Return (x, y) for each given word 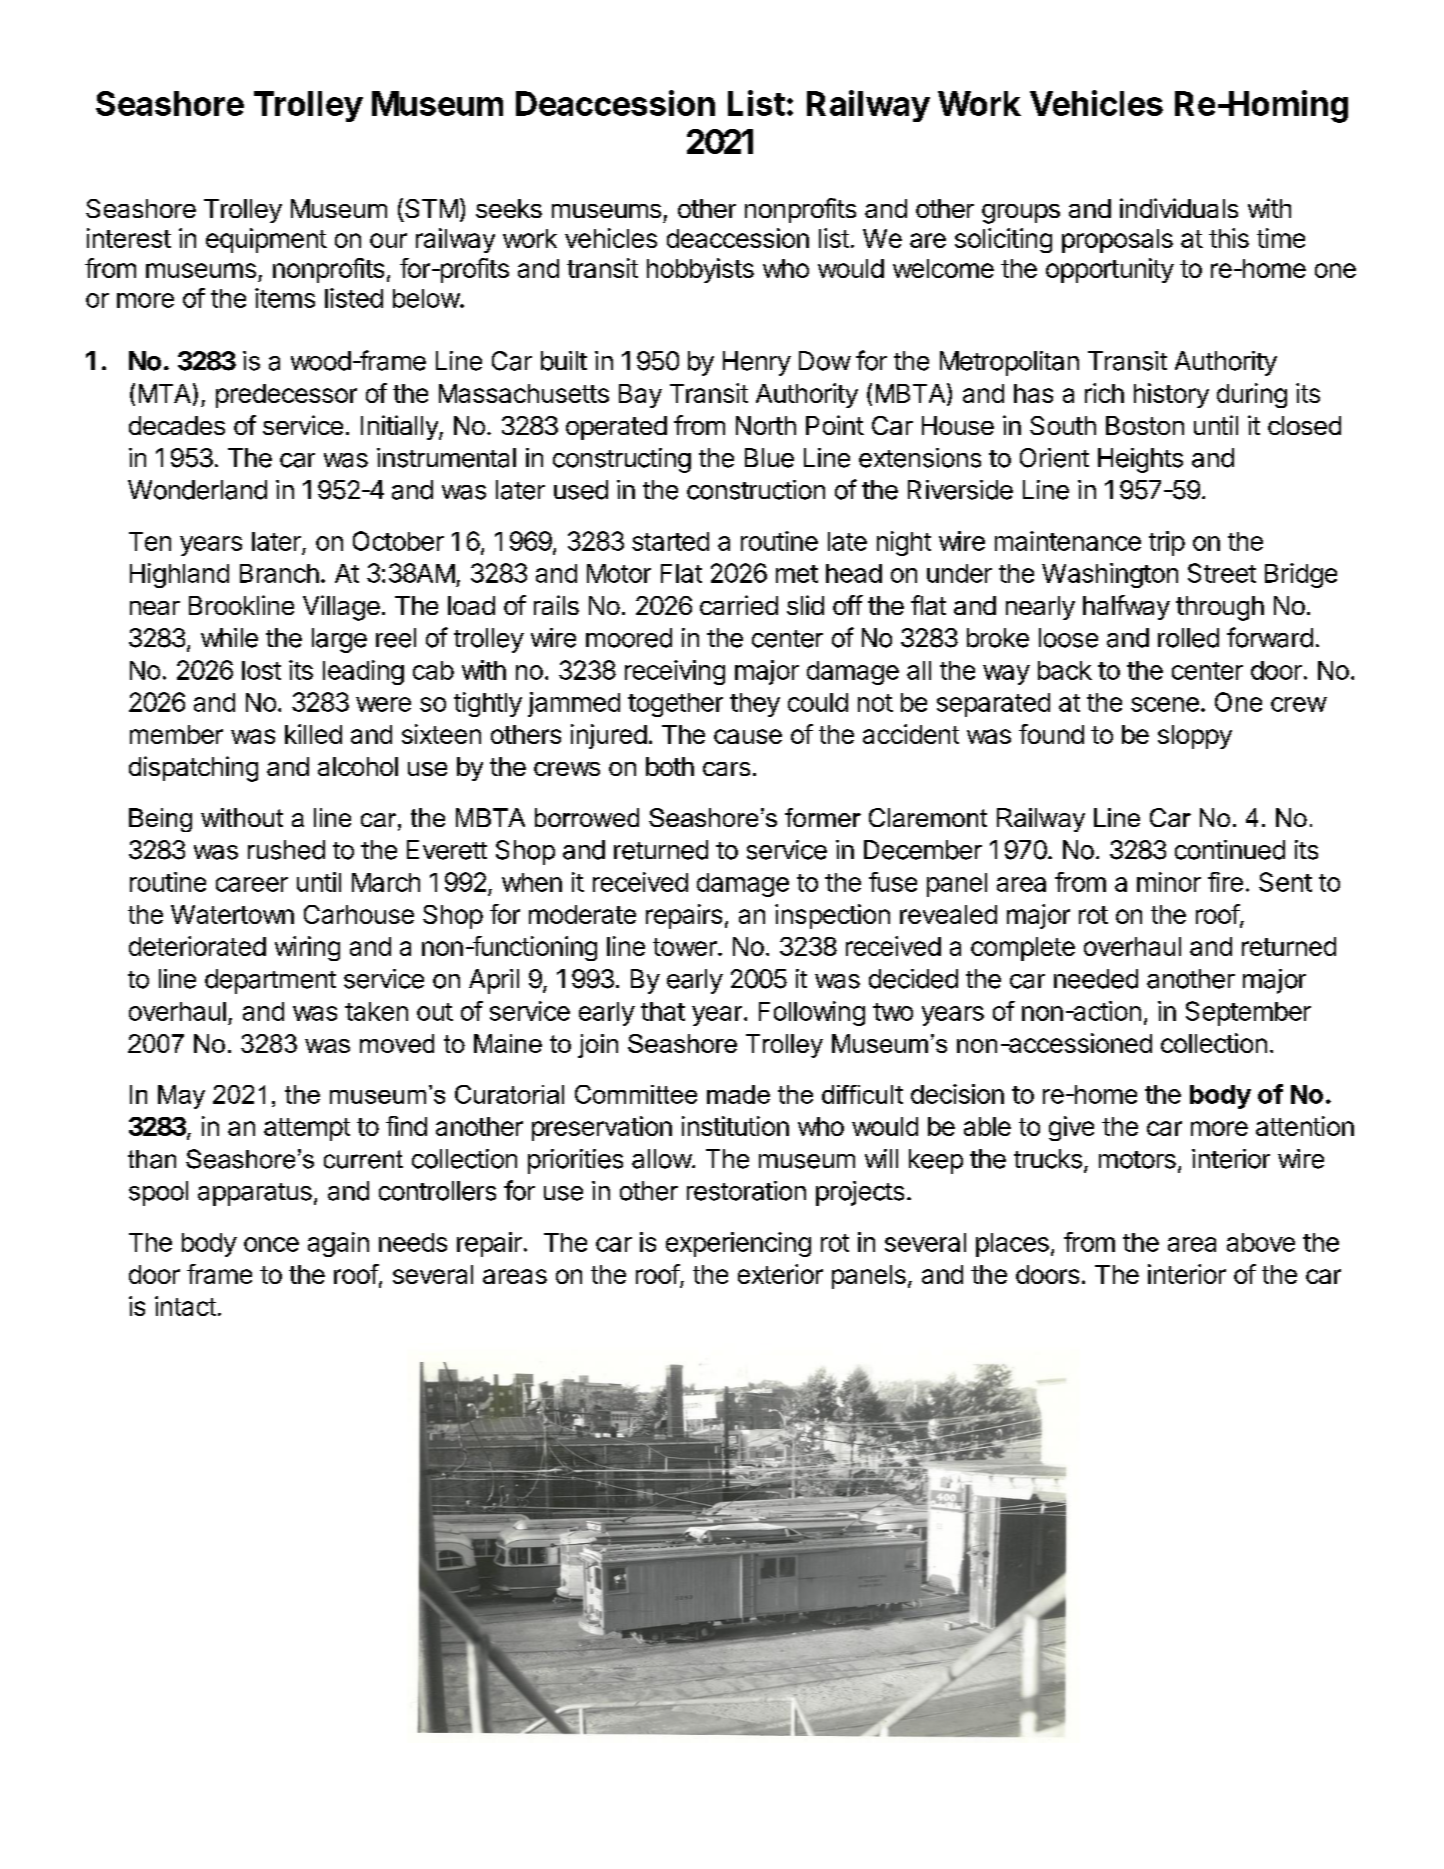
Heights (1140, 460)
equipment (266, 240)
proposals (1117, 241)
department (270, 981)
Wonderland (197, 490)
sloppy (1195, 737)
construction (756, 490)
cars (726, 769)
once (271, 1244)
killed (313, 734)
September (1248, 1013)
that (663, 1011)
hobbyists (700, 270)
